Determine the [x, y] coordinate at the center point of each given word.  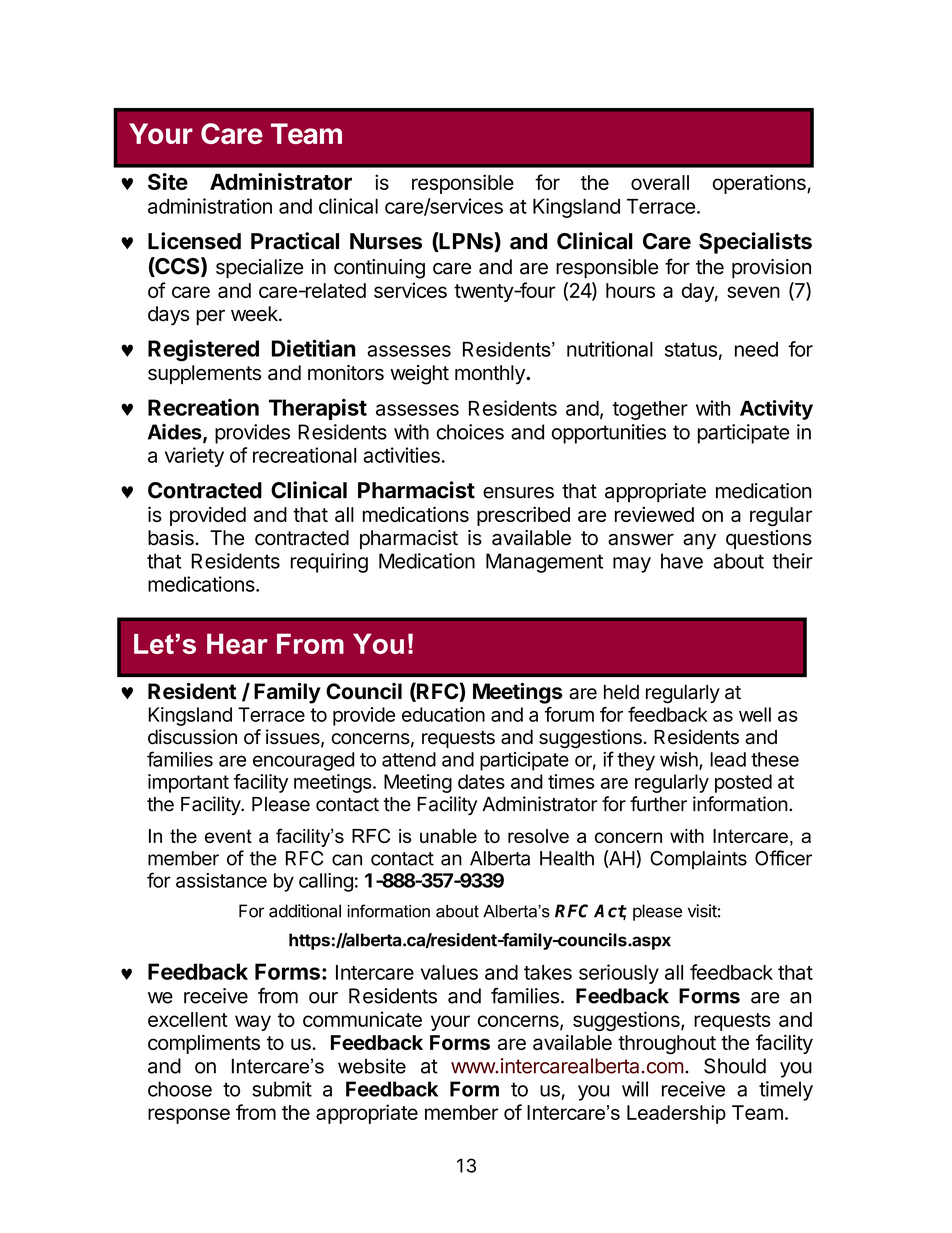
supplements [204, 374]
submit [282, 1089]
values [449, 972]
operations [760, 184]
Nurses [386, 241]
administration [210, 206]
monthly [491, 374]
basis [172, 538]
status [691, 350]
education [443, 714]
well [755, 714]
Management [544, 563]
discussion [192, 737]
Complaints [698, 860]
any [699, 541]
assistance [221, 880]
